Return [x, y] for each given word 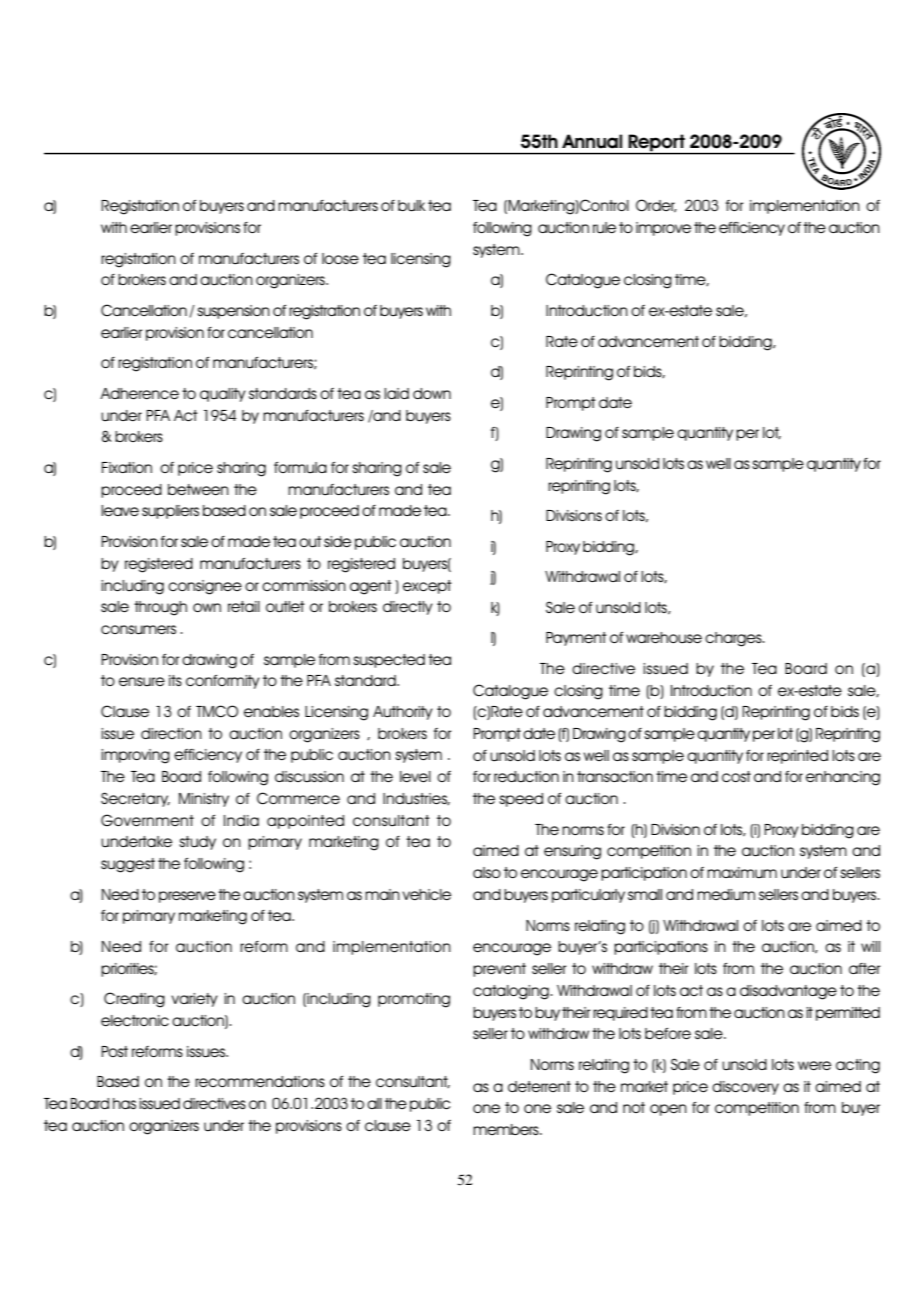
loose [340, 258]
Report [657, 143]
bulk [412, 206]
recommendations [260, 1082]
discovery [745, 1088]
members [507, 1129]
